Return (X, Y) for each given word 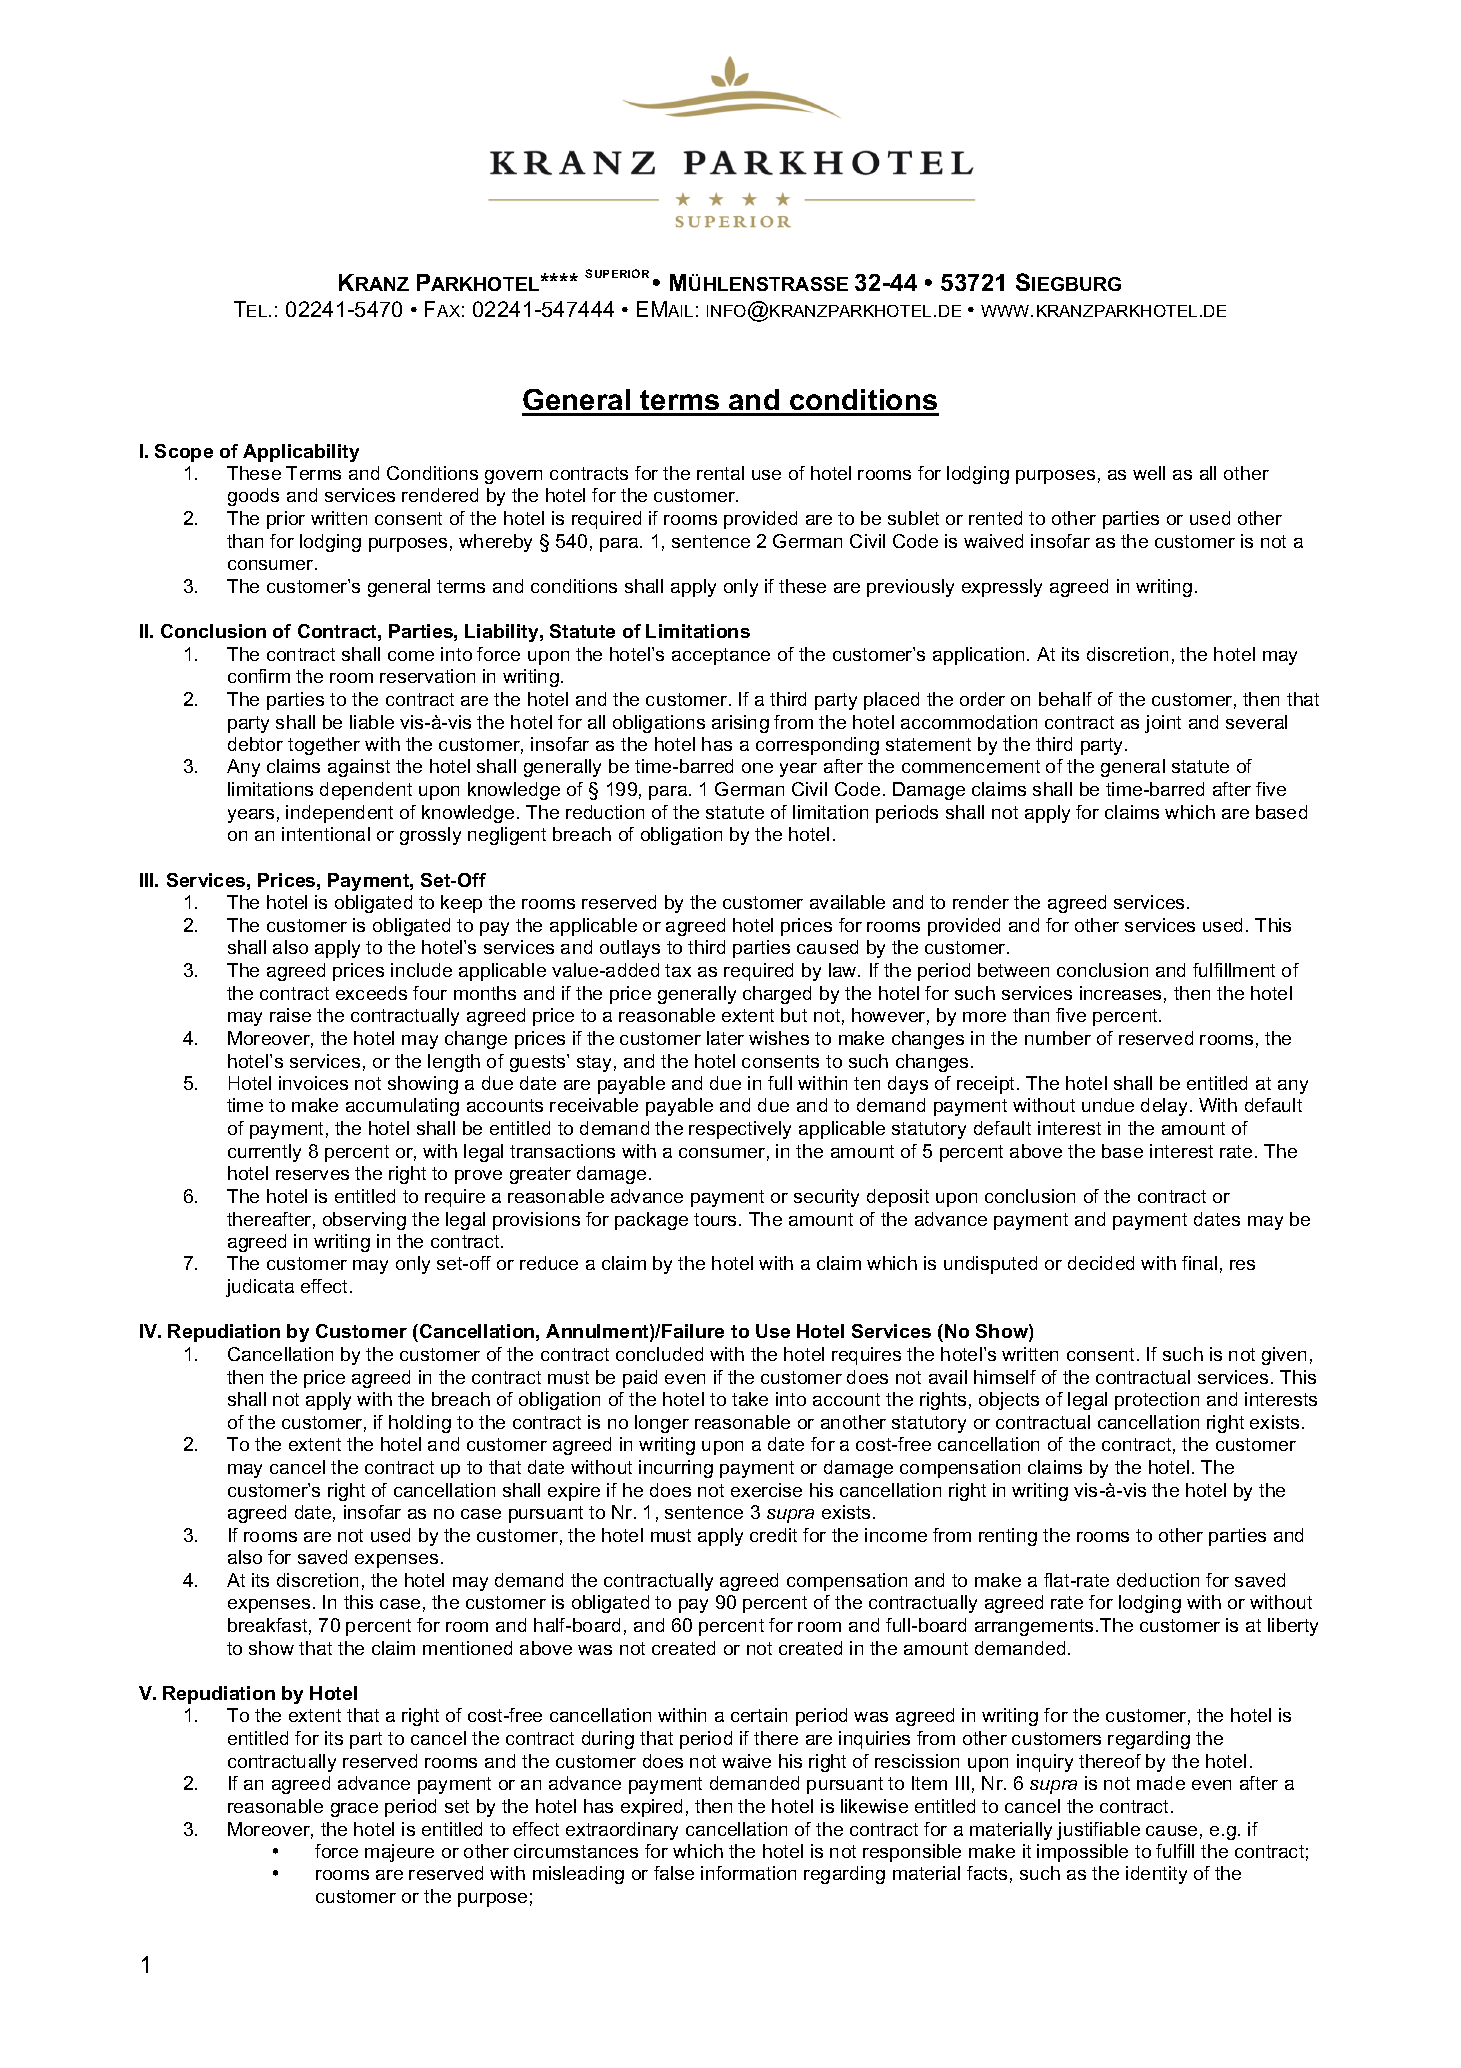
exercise (766, 1490)
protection (1157, 1401)
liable (372, 722)
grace (354, 1810)
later (725, 1038)
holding (420, 1424)
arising (740, 724)
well (1149, 473)
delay (1164, 1107)
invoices (313, 1083)
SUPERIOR (617, 273)
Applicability (301, 453)
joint (1163, 724)
